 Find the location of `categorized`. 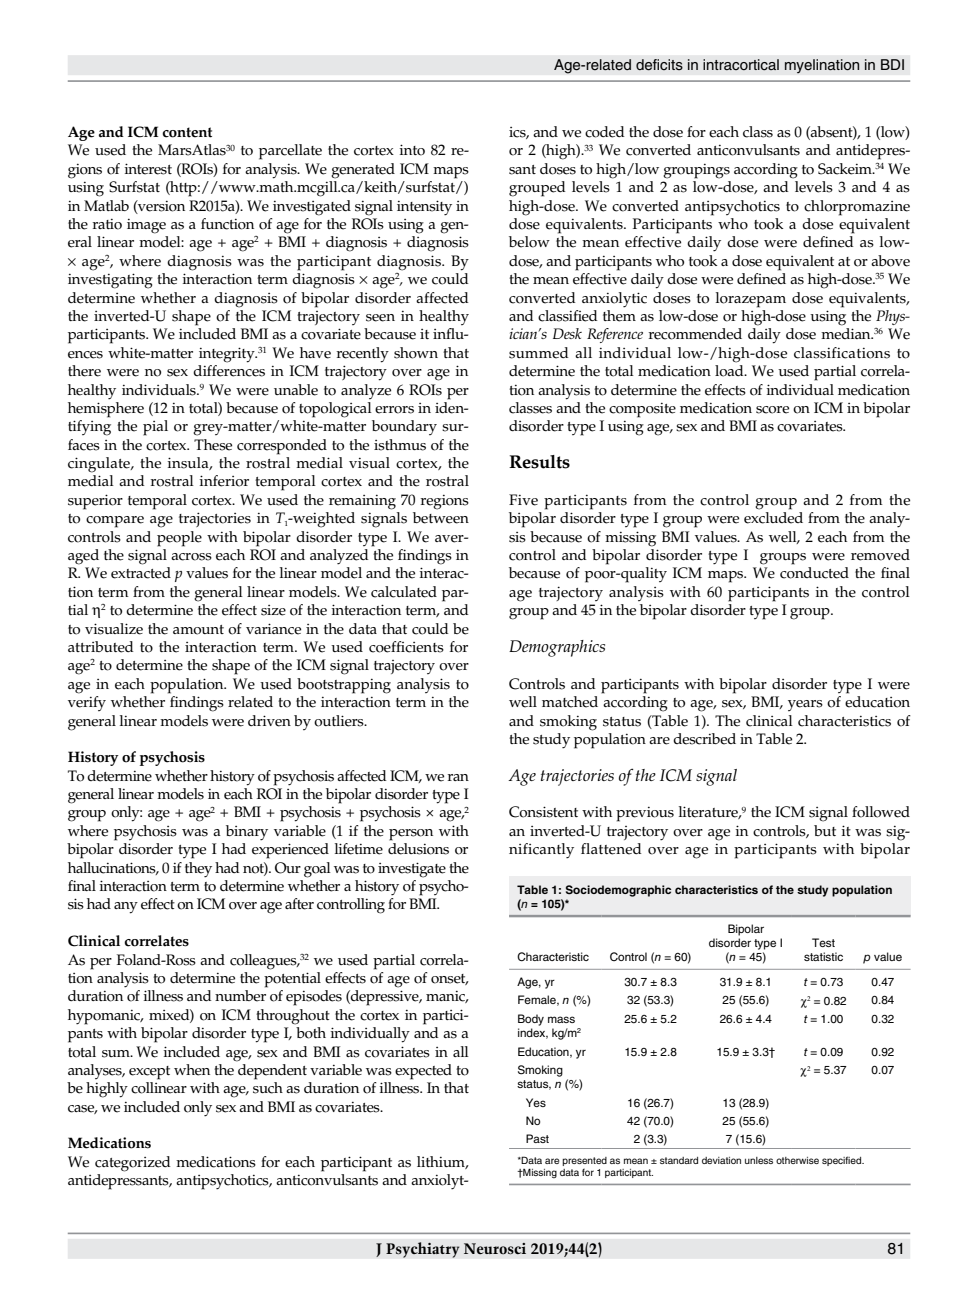

categorized is located at coordinates (133, 1164).
